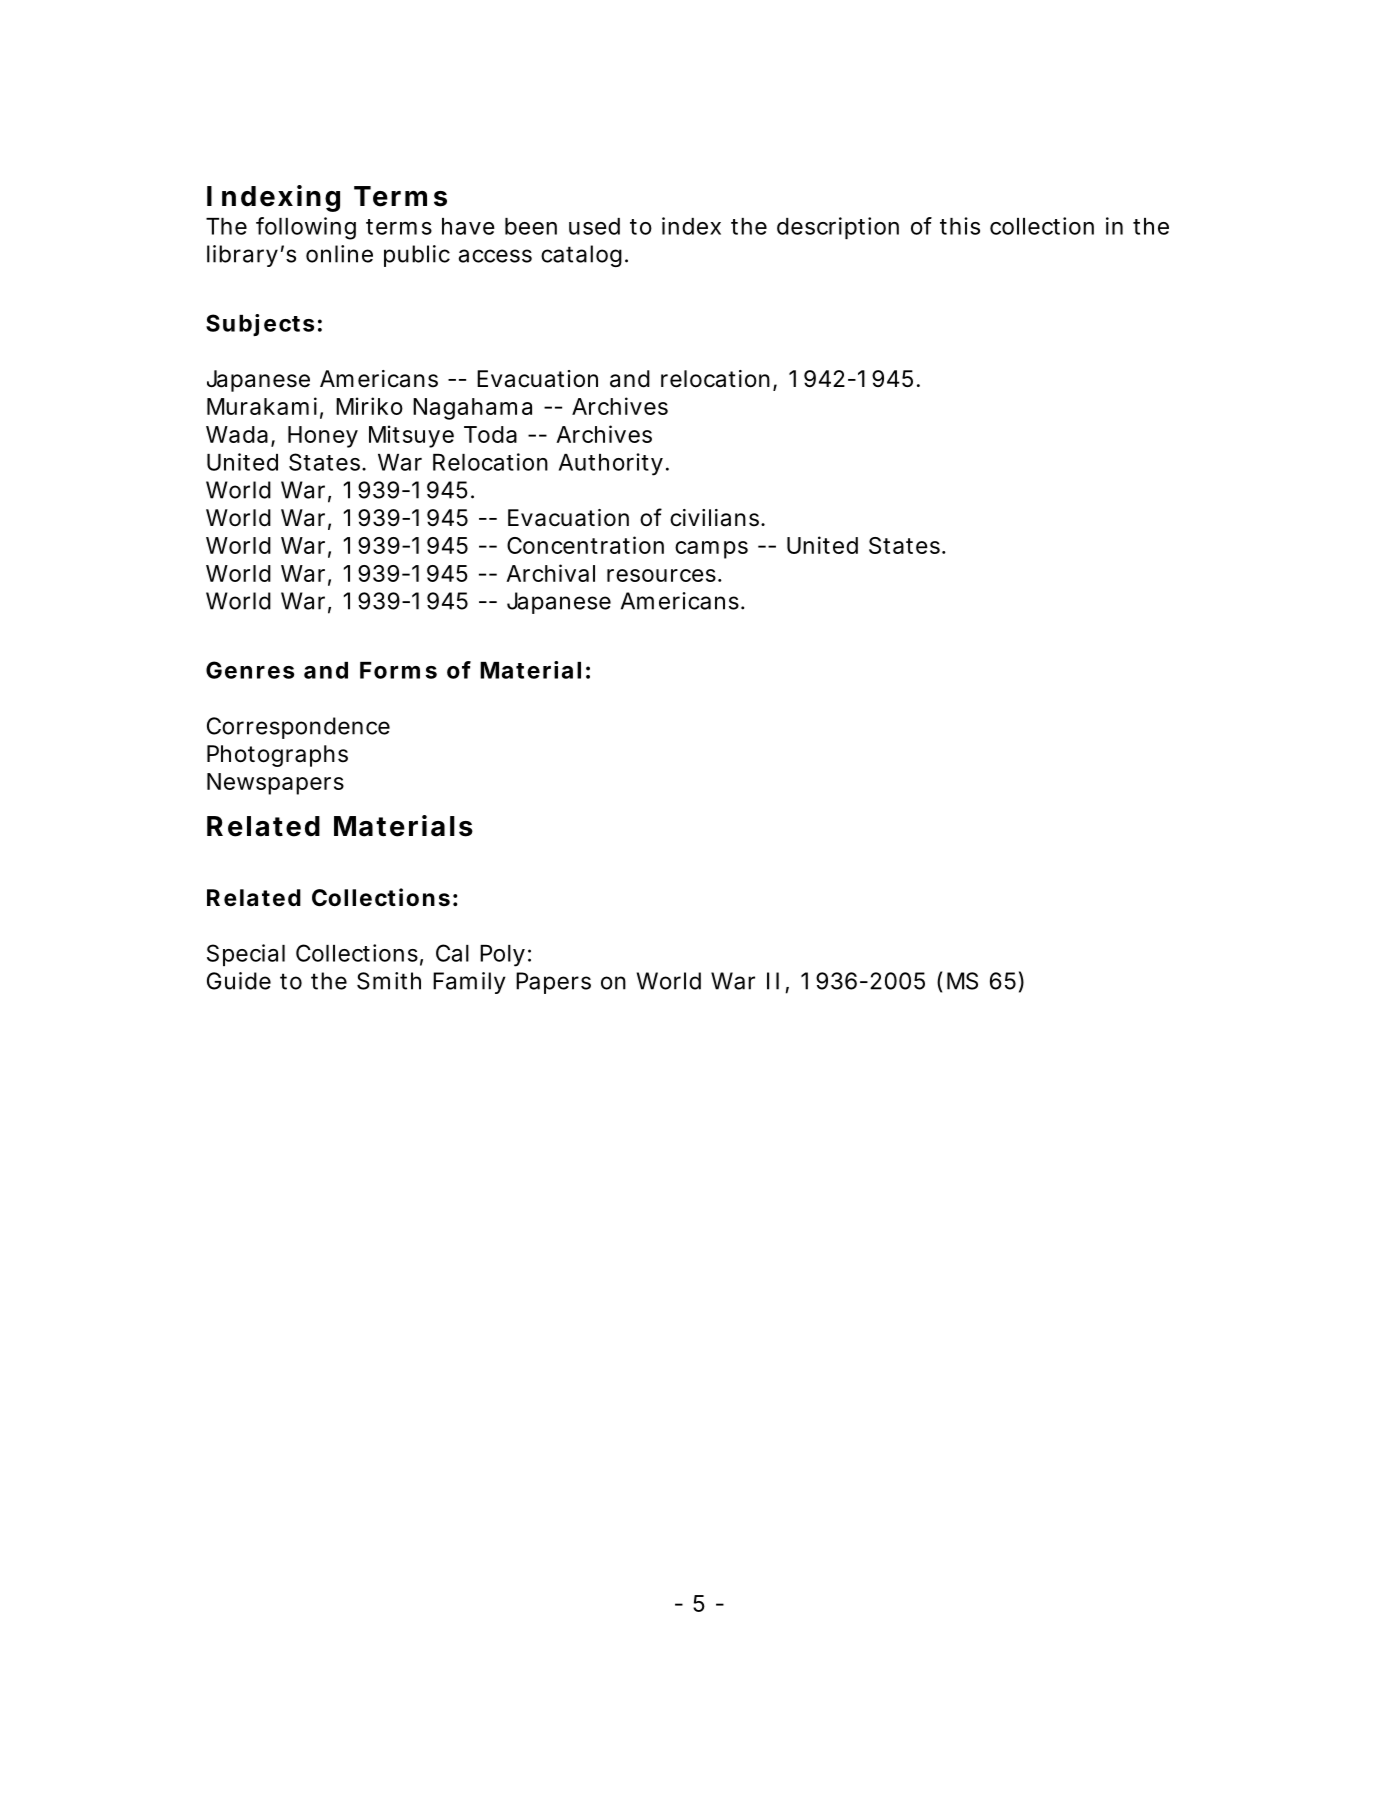 This screenshot has width=1398, height=1810. Describe the element at coordinates (389, 981) in the screenshot. I see `Smith` at that location.
